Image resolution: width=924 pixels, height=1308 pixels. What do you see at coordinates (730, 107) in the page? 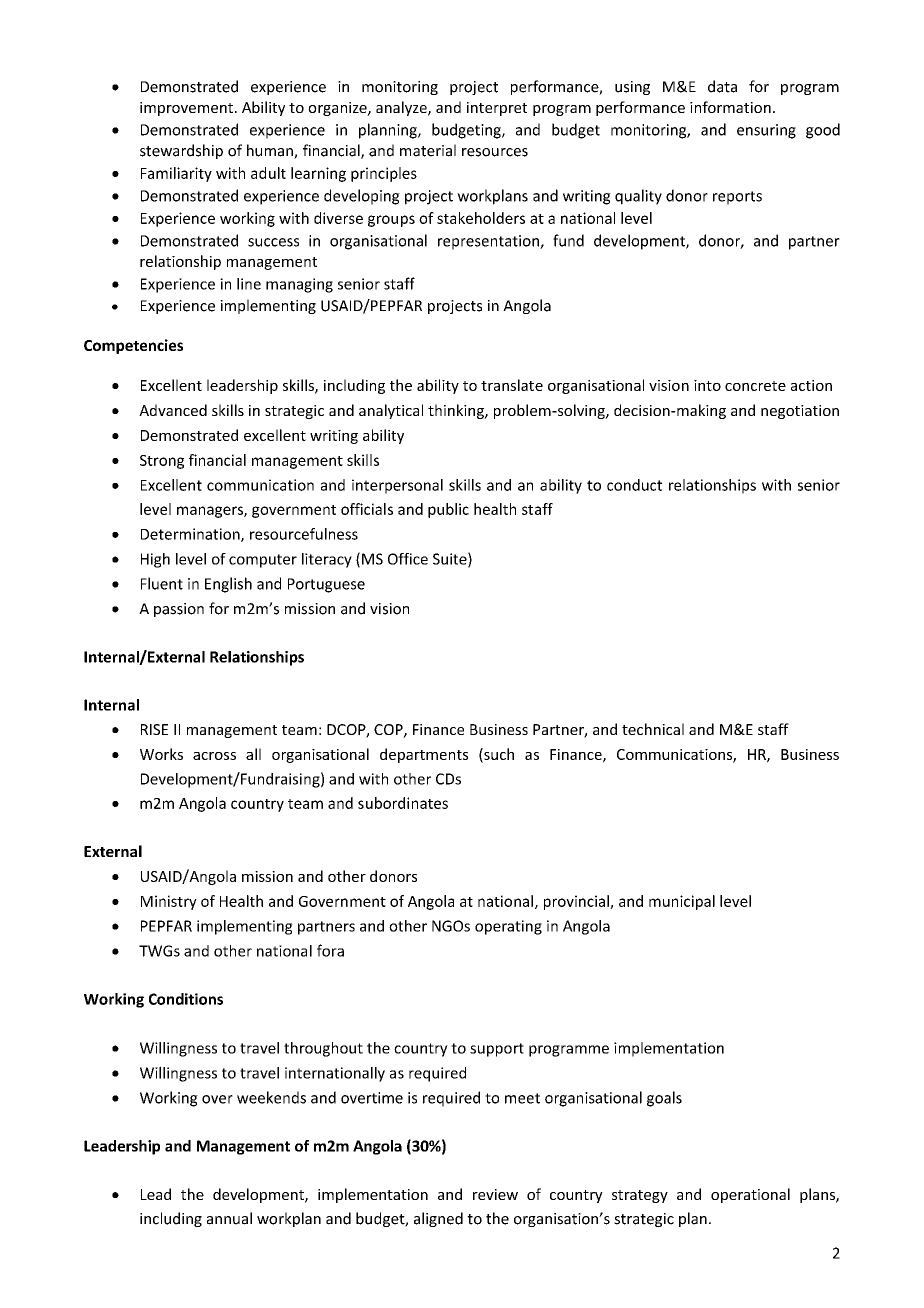
I see `information` at bounding box center [730, 107].
